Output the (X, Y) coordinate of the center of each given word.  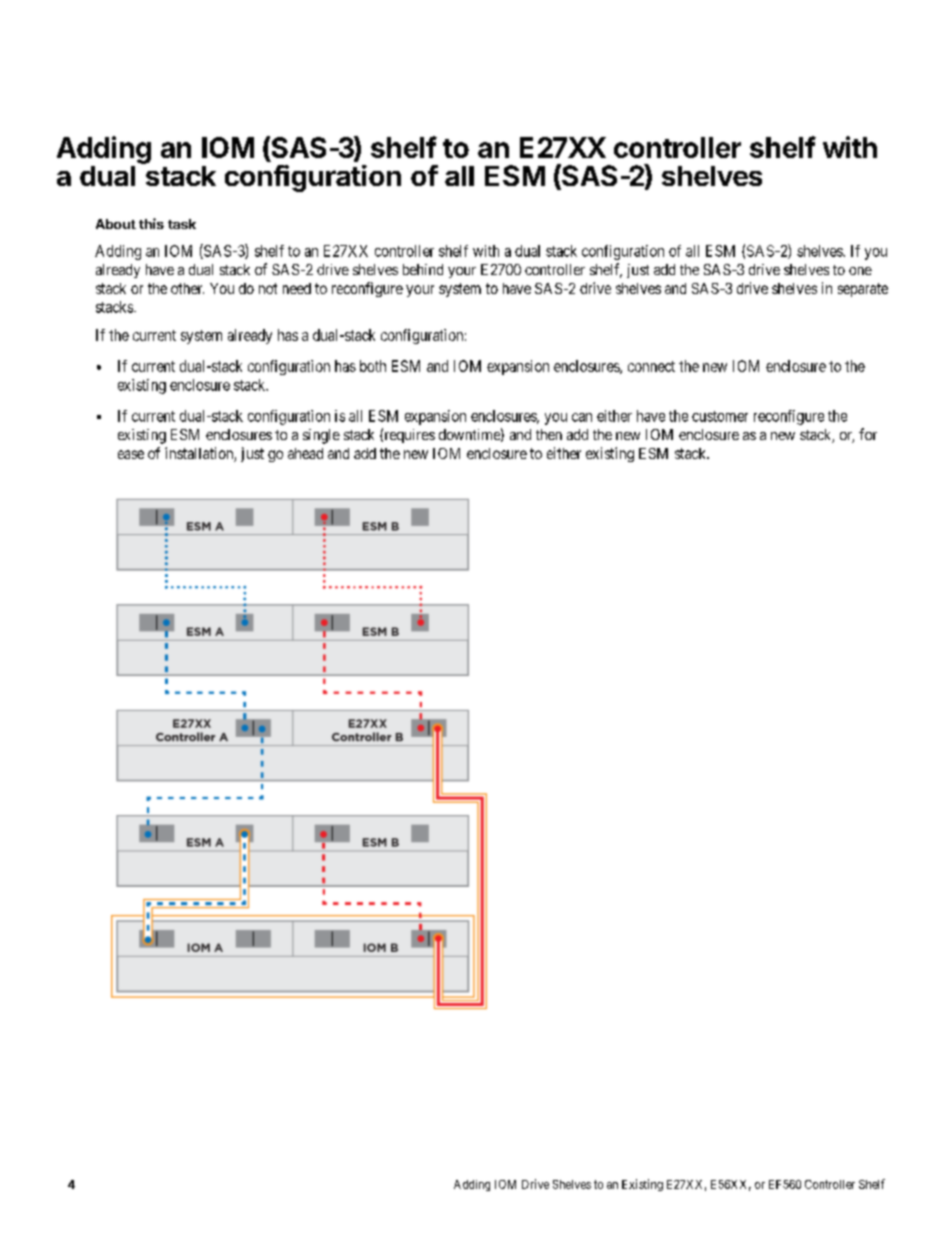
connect (651, 366)
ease (131, 454)
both (373, 366)
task (182, 224)
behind (423, 269)
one (860, 271)
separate (863, 290)
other (187, 288)
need (297, 288)
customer (720, 416)
